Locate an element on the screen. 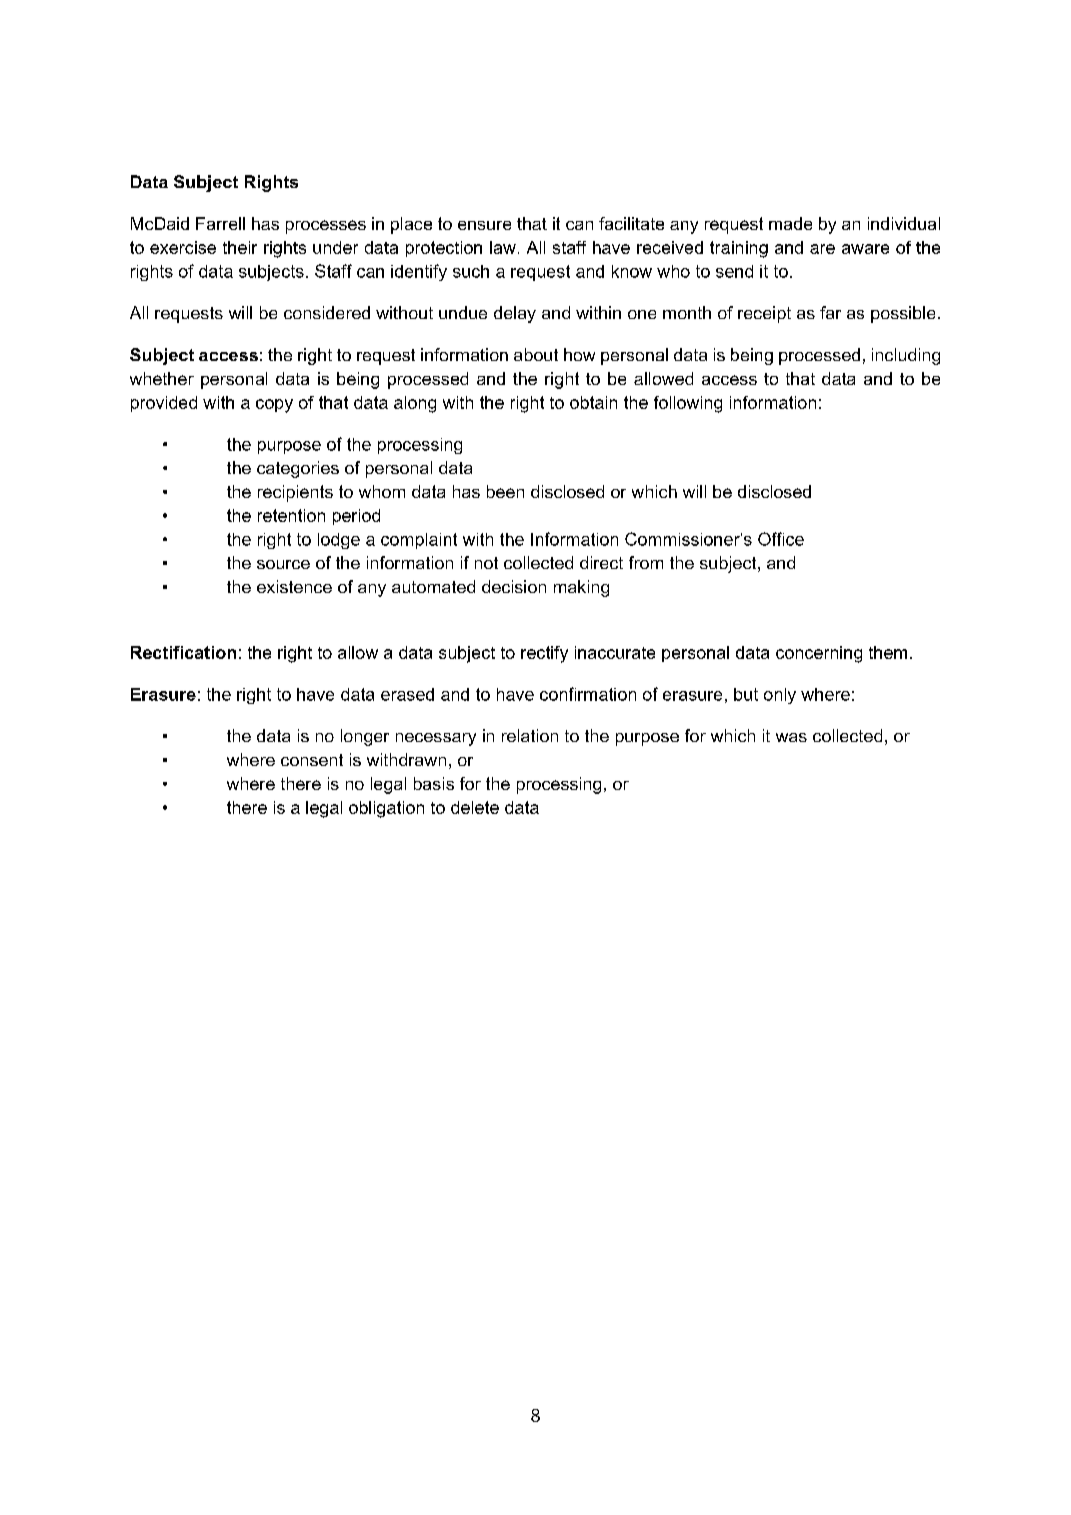 This screenshot has width=1071, height=1515. delete is located at coordinates (475, 807).
